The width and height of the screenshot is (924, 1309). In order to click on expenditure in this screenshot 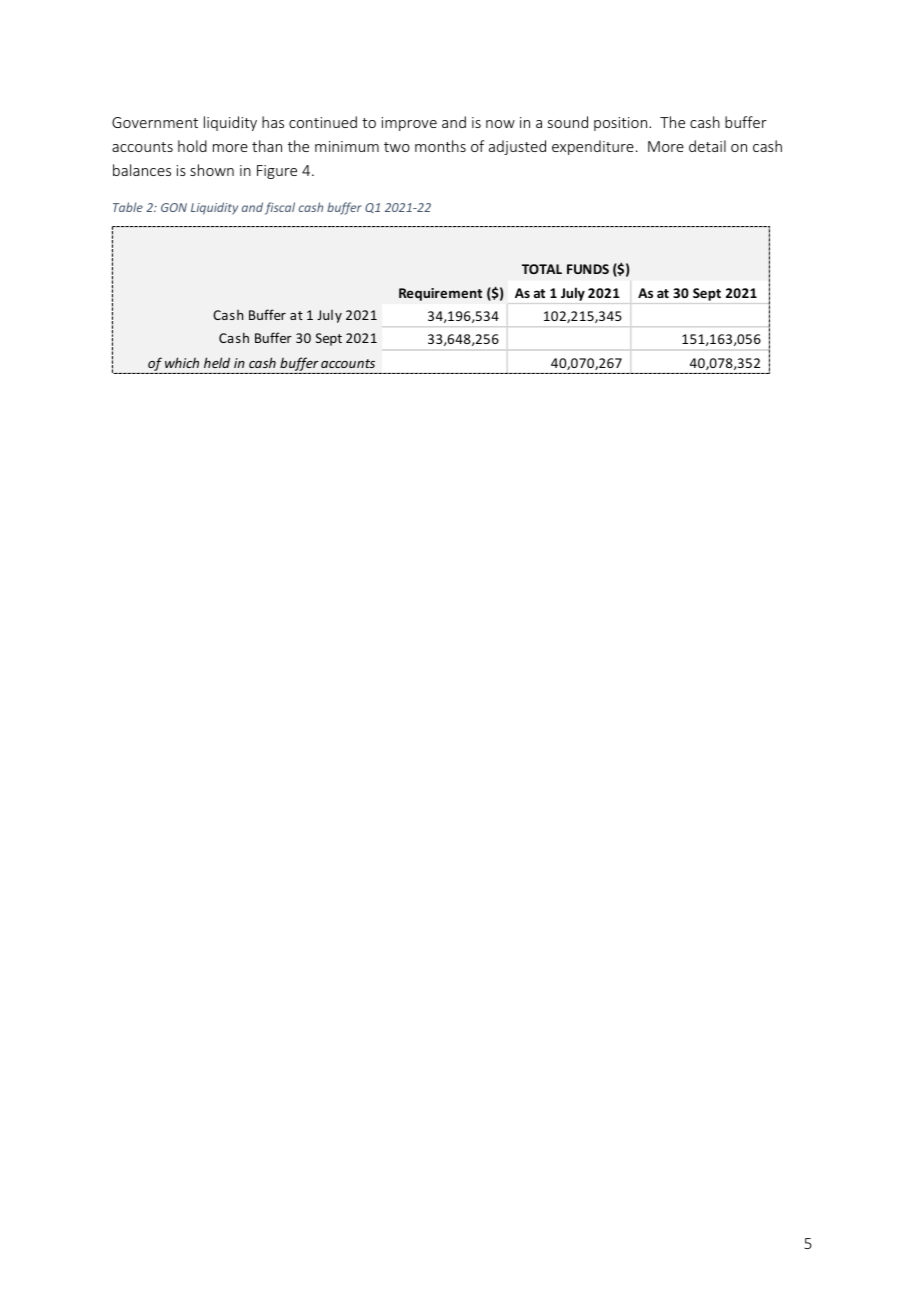, I will do `click(593, 147)`.
